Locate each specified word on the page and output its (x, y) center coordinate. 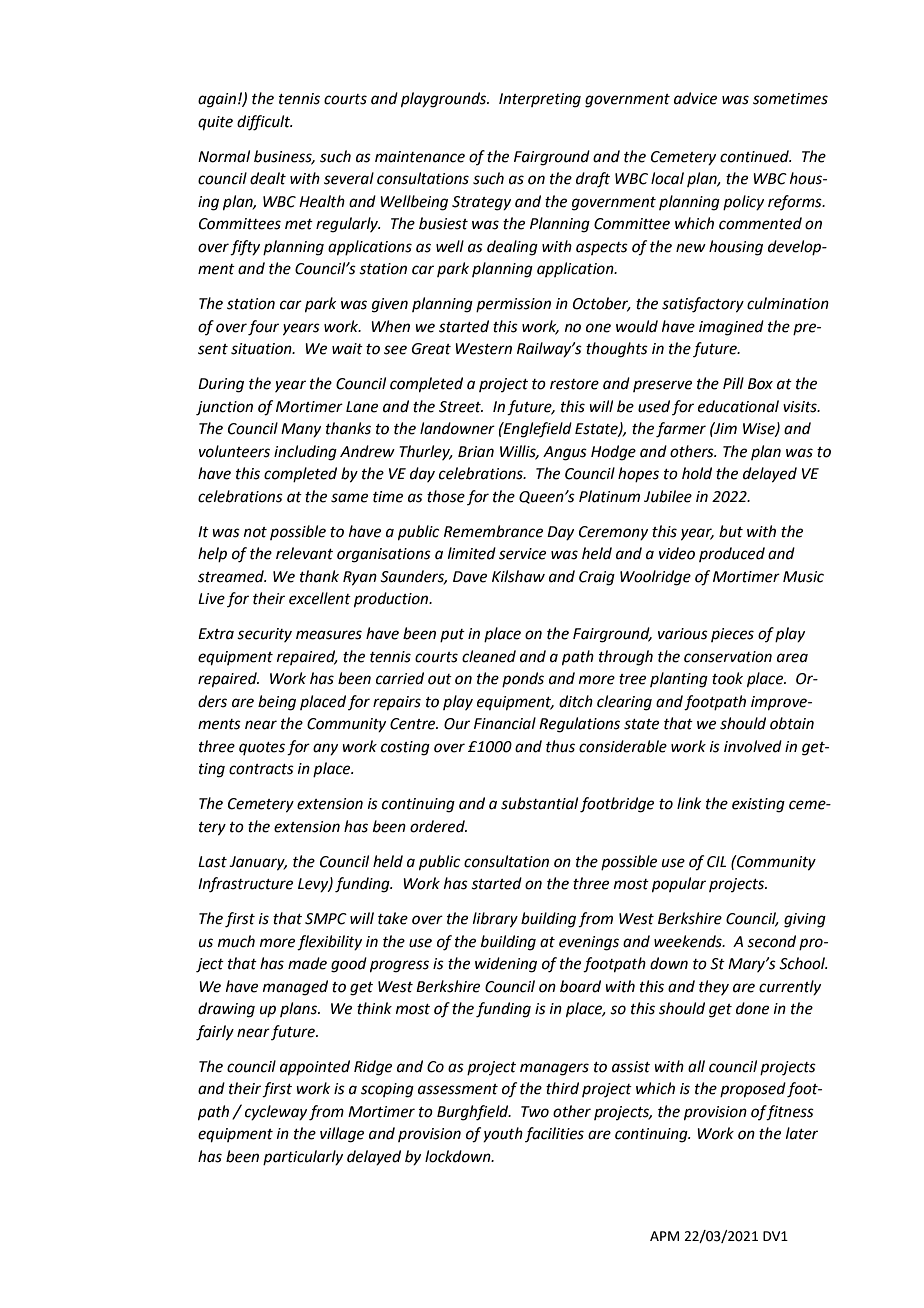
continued (756, 156)
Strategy (481, 203)
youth (503, 1134)
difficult (265, 123)
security (264, 635)
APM (664, 1236)
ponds (523, 679)
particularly (303, 1157)
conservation (728, 657)
